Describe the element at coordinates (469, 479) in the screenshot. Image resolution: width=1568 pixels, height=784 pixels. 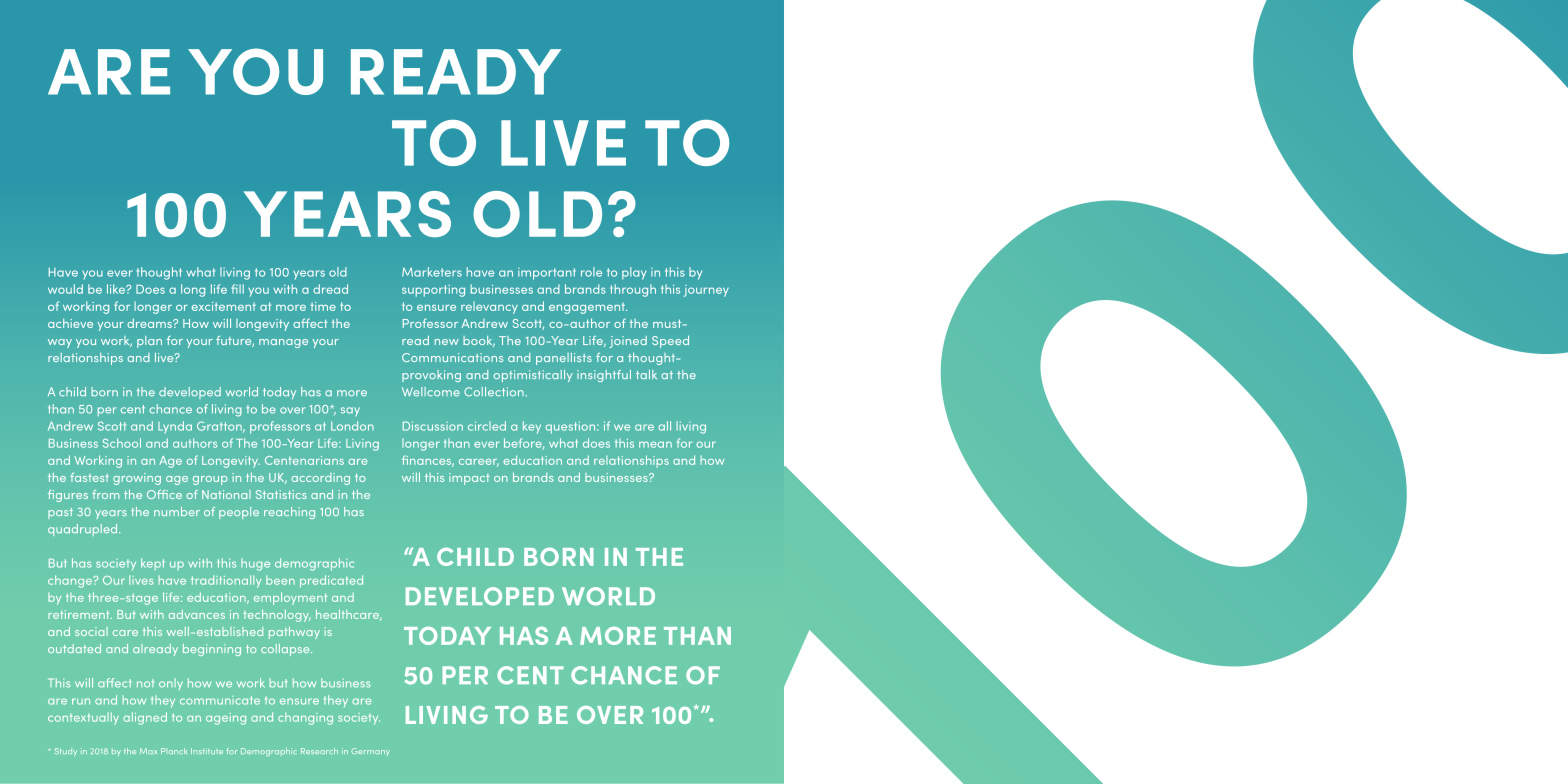
I see `impact` at that location.
